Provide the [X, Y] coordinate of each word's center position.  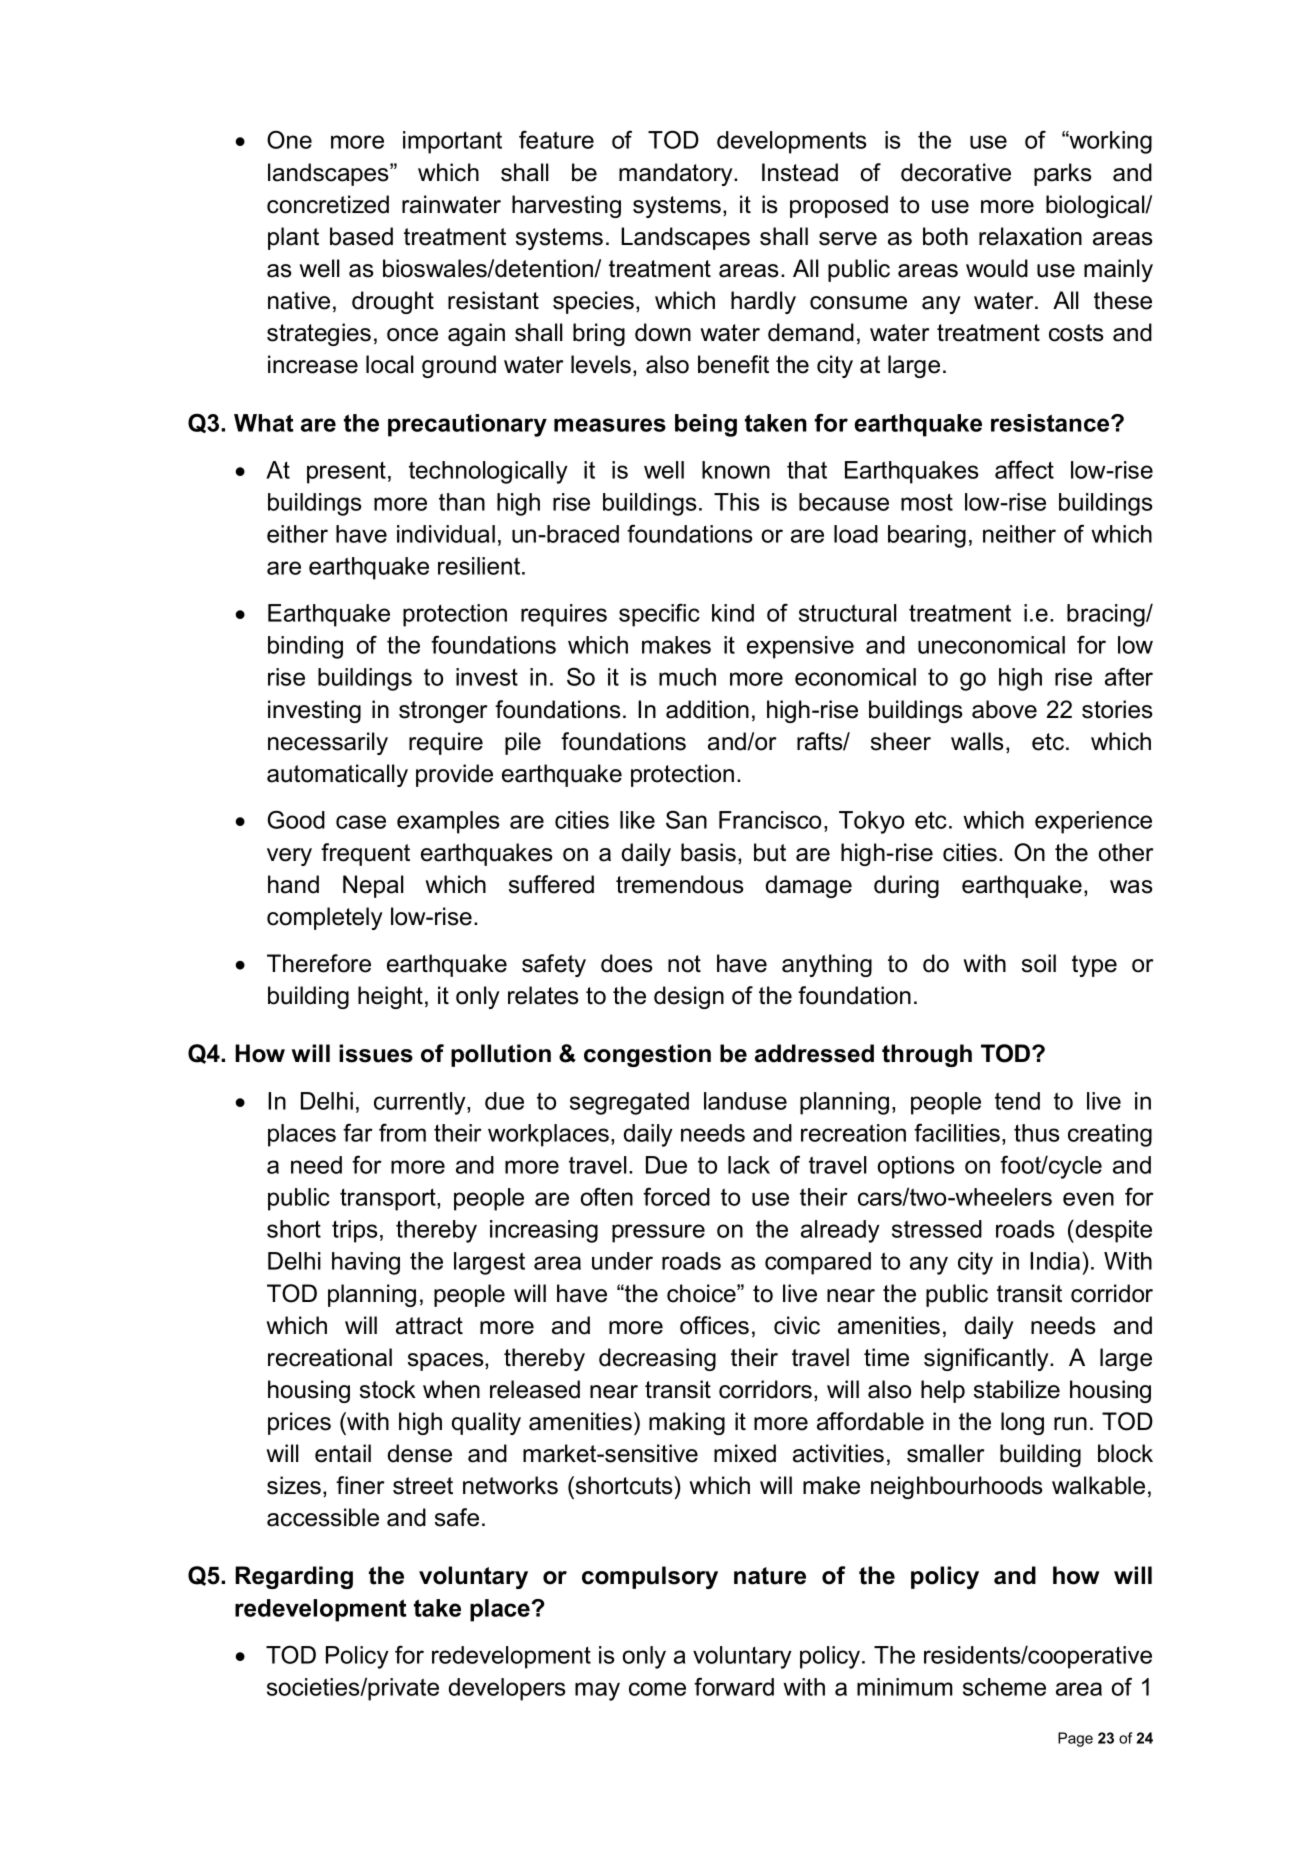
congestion [647, 1055]
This [737, 502]
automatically [337, 775]
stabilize [1017, 1389]
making [687, 1423]
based [361, 236]
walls [977, 741]
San [686, 819]
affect [1024, 470]
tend [1017, 1101]
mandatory [677, 174]
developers [507, 1689]
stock [388, 1389]
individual [446, 534]
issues [376, 1053]
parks [1063, 174]
